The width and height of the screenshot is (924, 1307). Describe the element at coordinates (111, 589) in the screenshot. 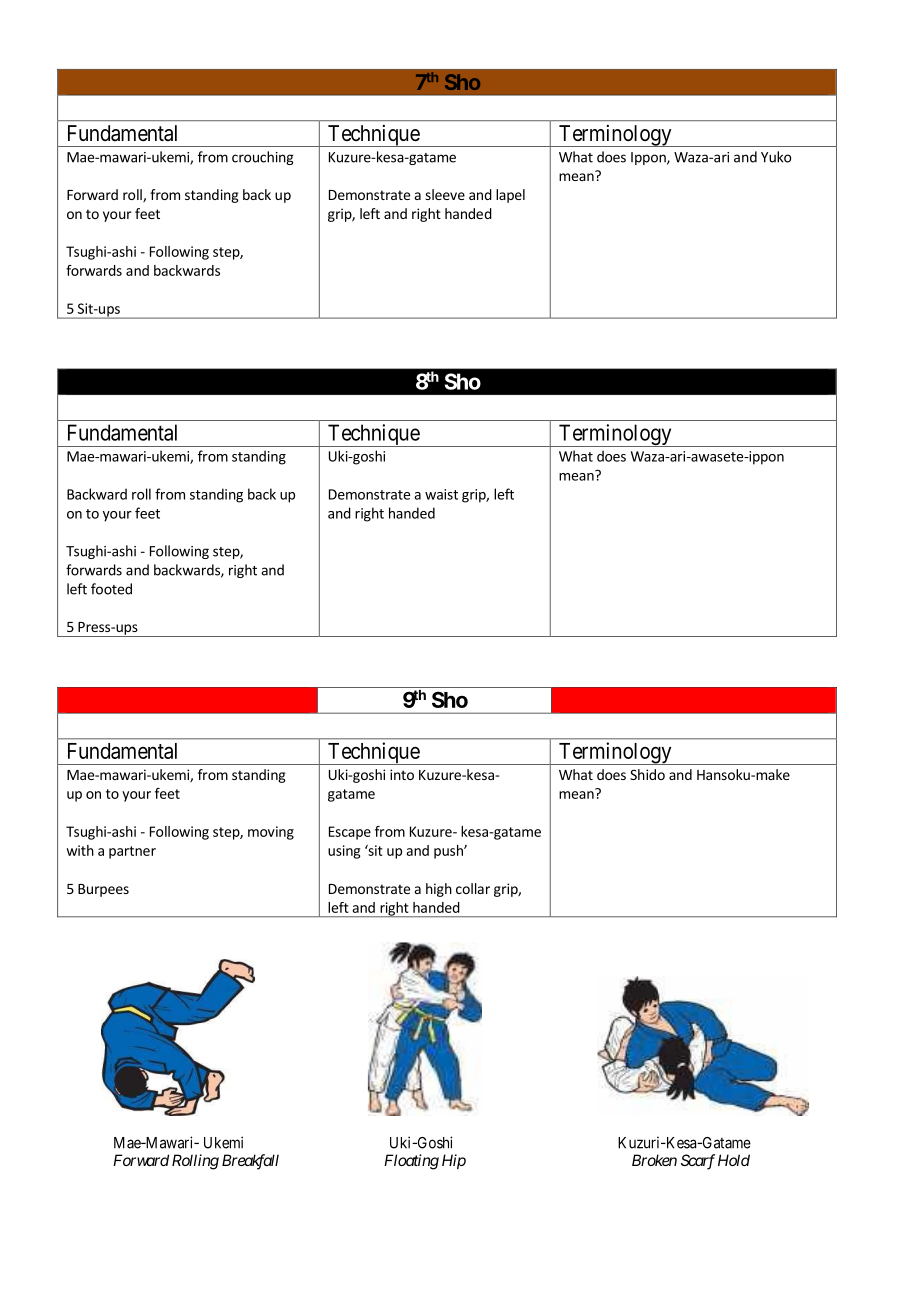

I see `footed` at that location.
